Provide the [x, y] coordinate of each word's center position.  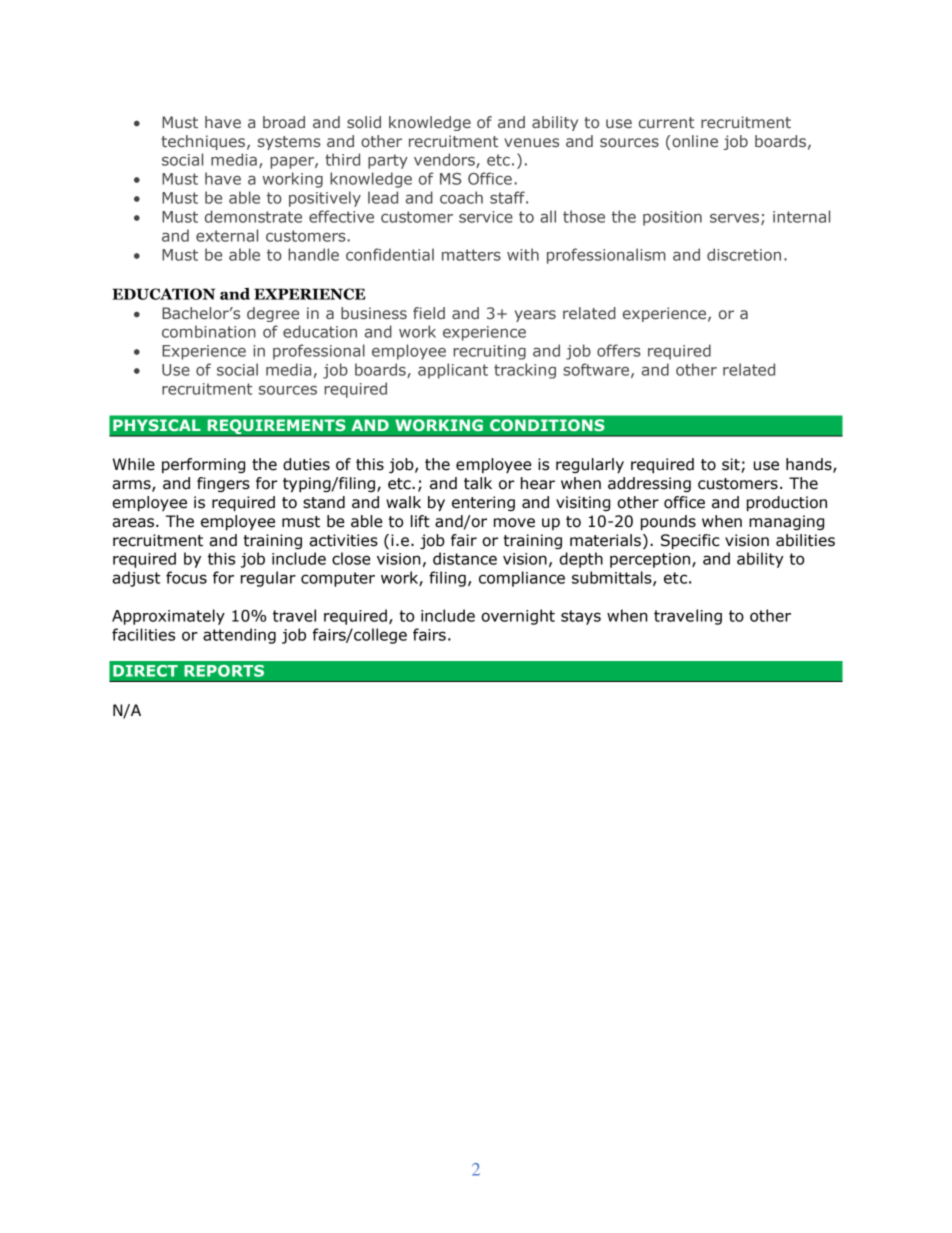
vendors [445, 160]
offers [619, 350]
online [694, 141]
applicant [453, 371]
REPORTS [224, 671]
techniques [204, 142]
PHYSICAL [157, 425]
